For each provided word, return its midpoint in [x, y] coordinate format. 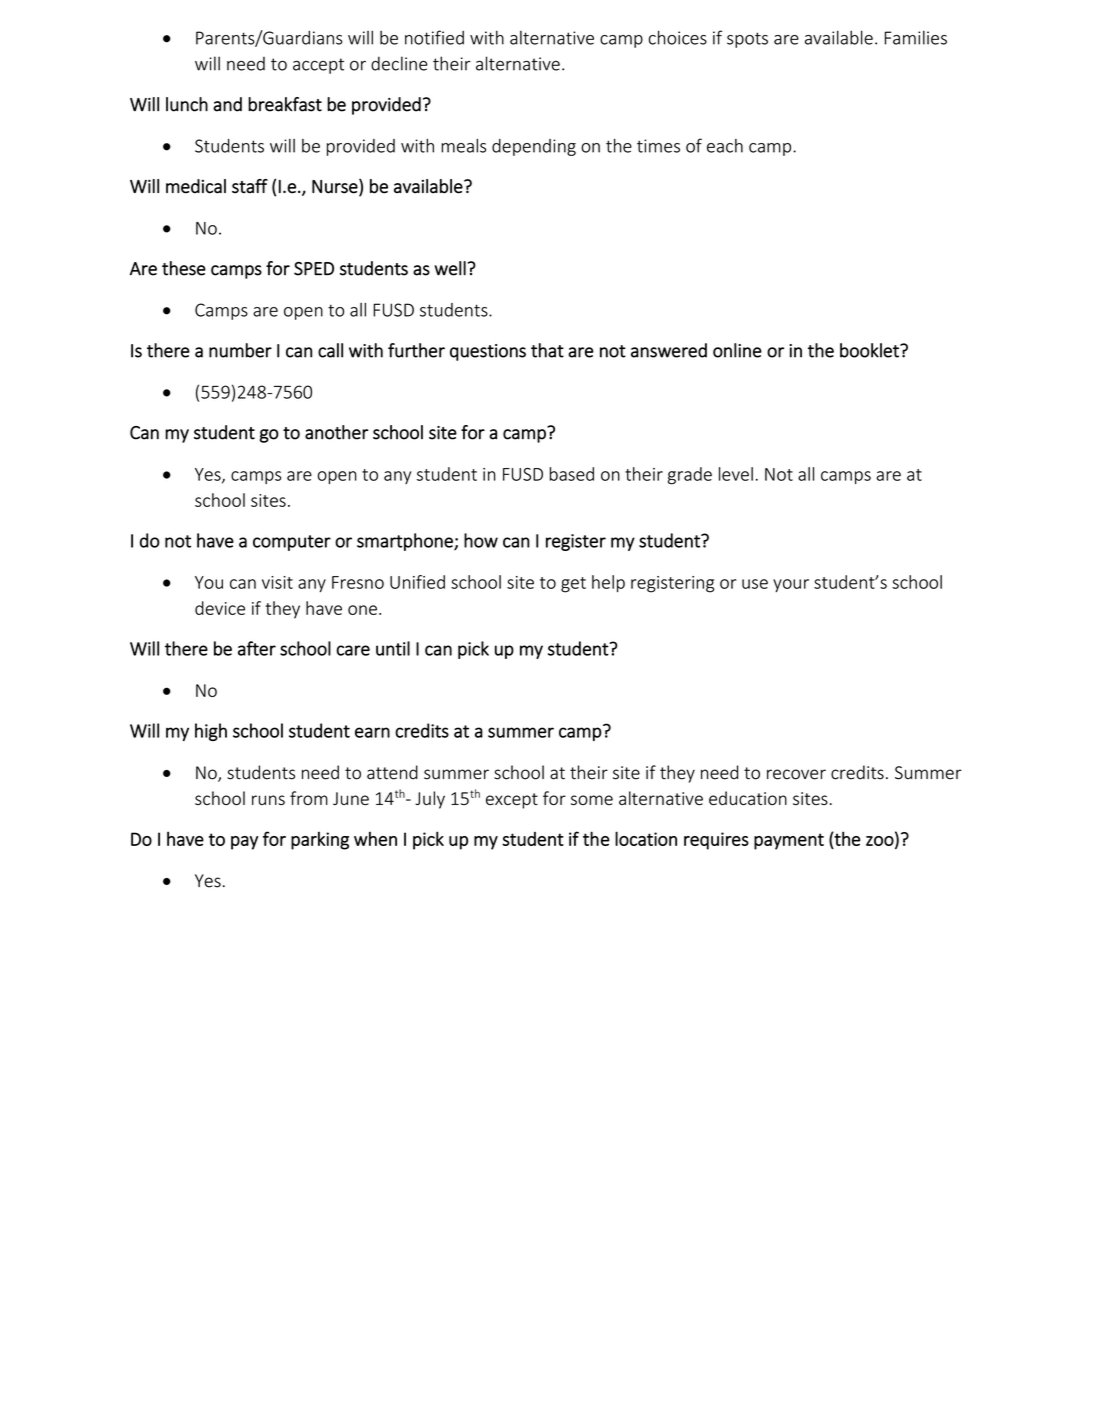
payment [789, 841]
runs [268, 800]
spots [747, 40]
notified [434, 37]
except [512, 801]
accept [318, 66]
